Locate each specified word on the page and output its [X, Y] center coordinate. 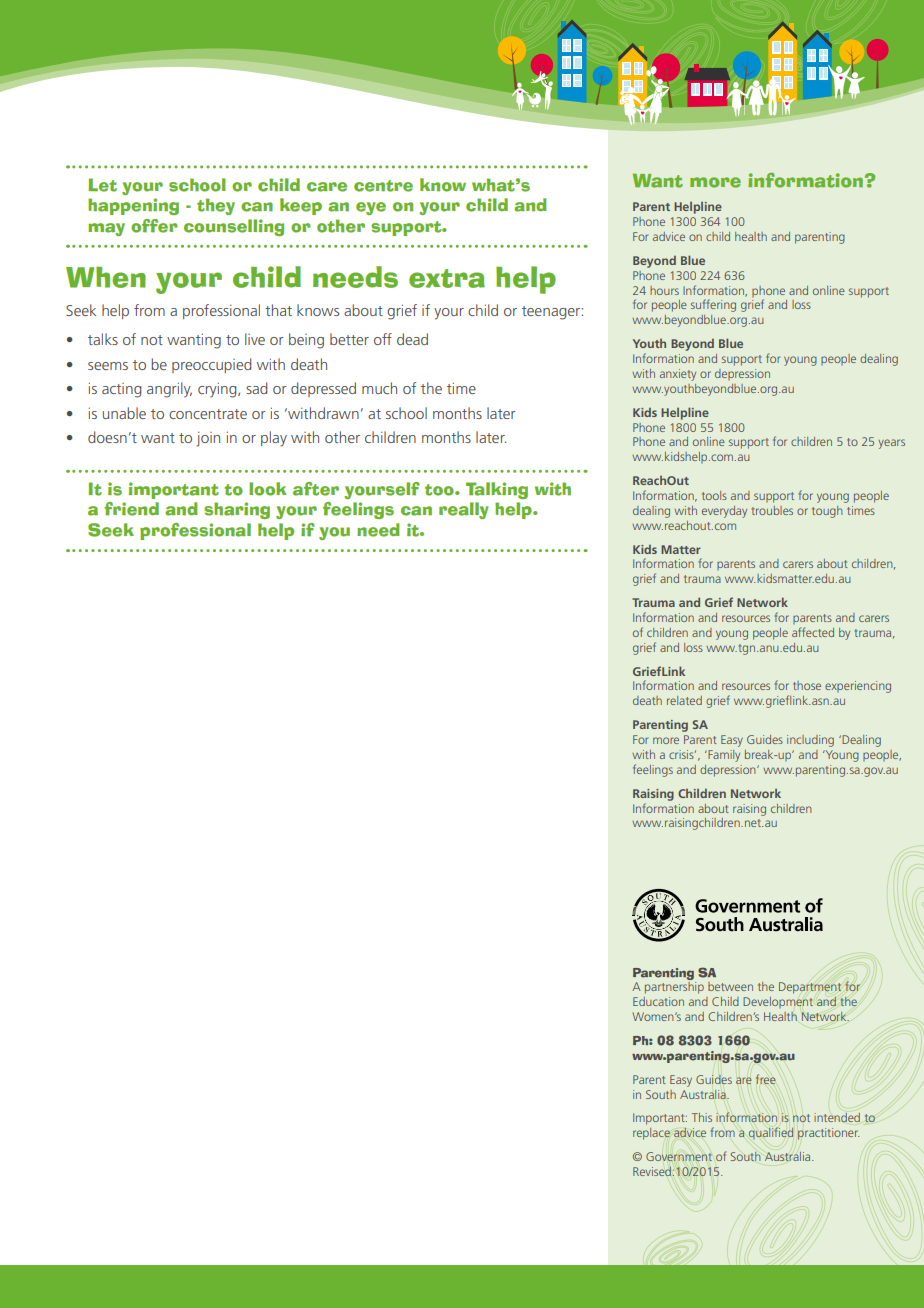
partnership [674, 988]
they [216, 206]
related [684, 700]
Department [810, 988]
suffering [713, 305]
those [807, 685]
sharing [237, 510]
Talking [497, 490]
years [891, 444]
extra [447, 278]
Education [658, 1001]
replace [651, 1134]
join [208, 439]
